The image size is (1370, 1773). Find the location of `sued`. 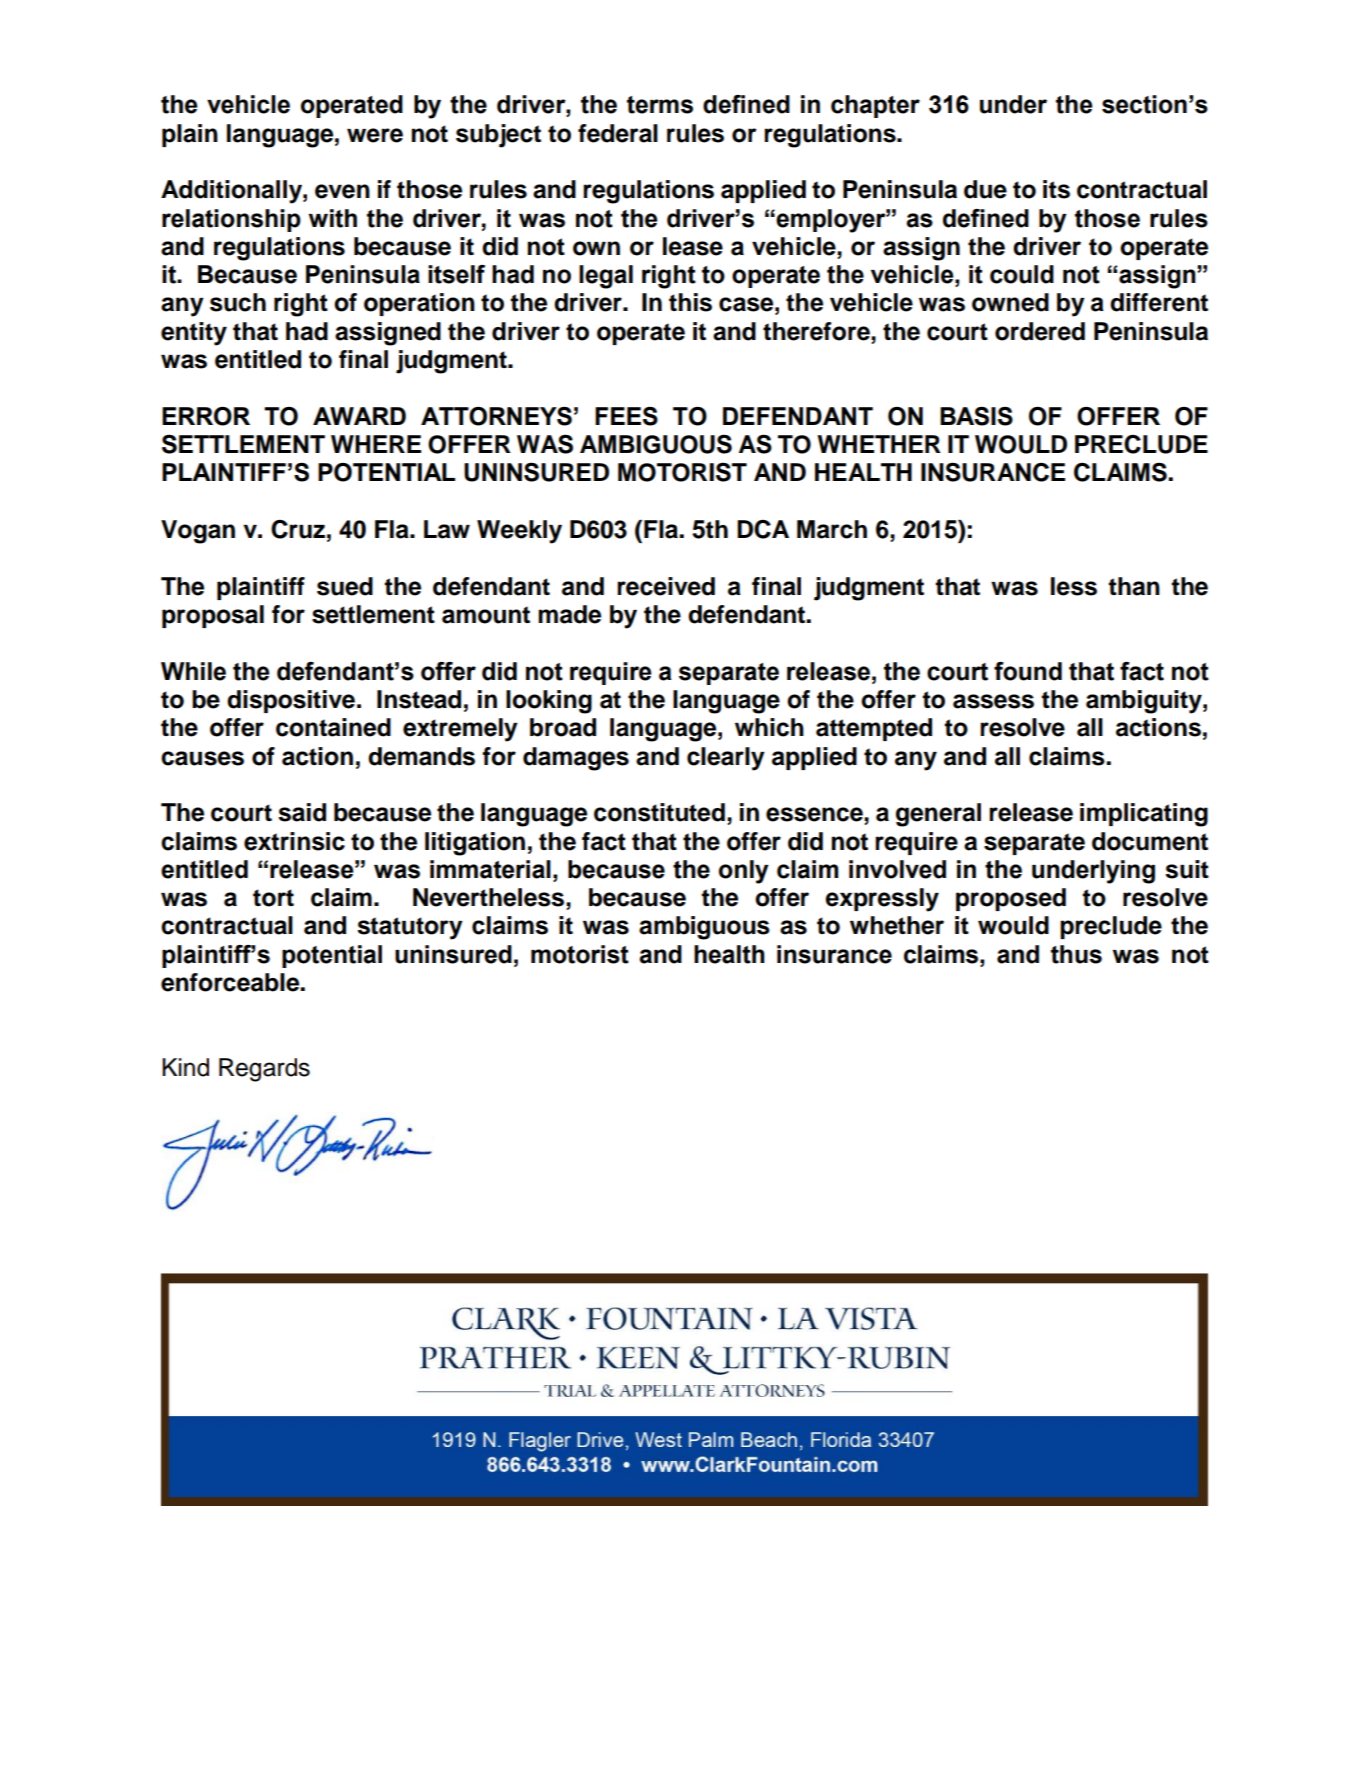

sued is located at coordinates (345, 586).
